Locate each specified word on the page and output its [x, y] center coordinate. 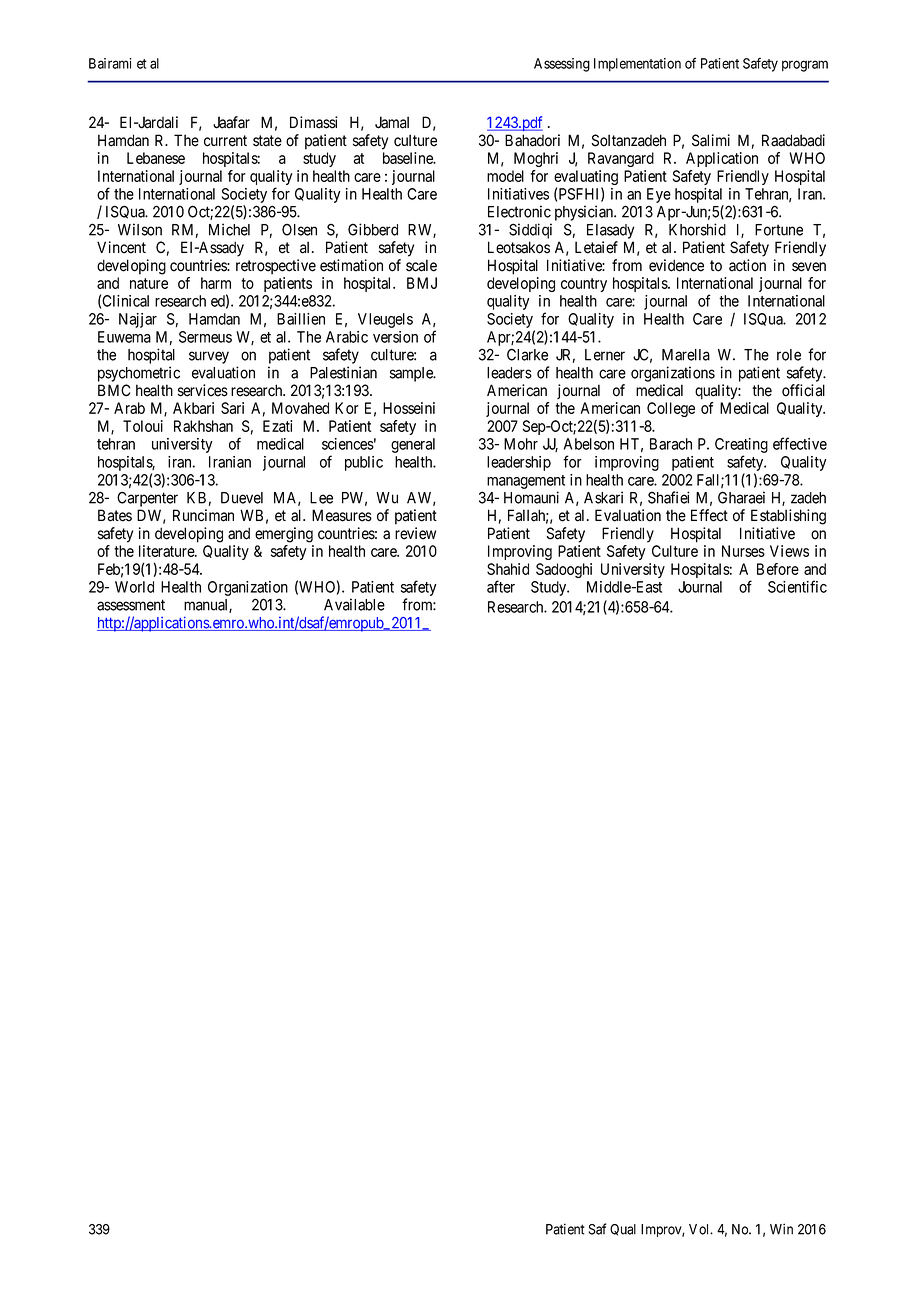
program [805, 66]
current [225, 141]
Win [781, 1229]
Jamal [392, 122]
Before [778, 569]
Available [354, 604]
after [501, 586]
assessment [131, 605]
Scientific [797, 586]
